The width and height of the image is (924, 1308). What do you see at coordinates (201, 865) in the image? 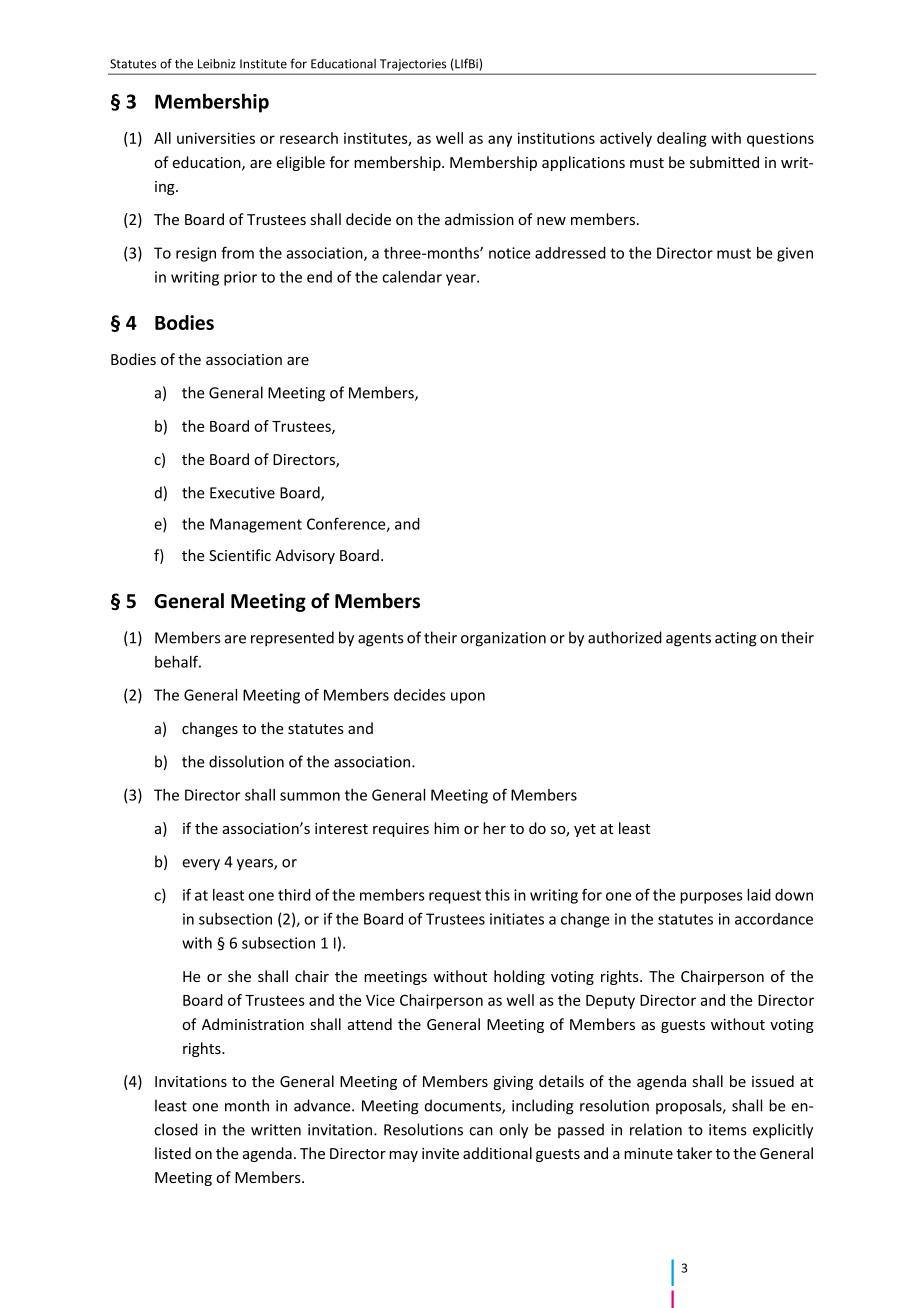
I see `every` at bounding box center [201, 865].
